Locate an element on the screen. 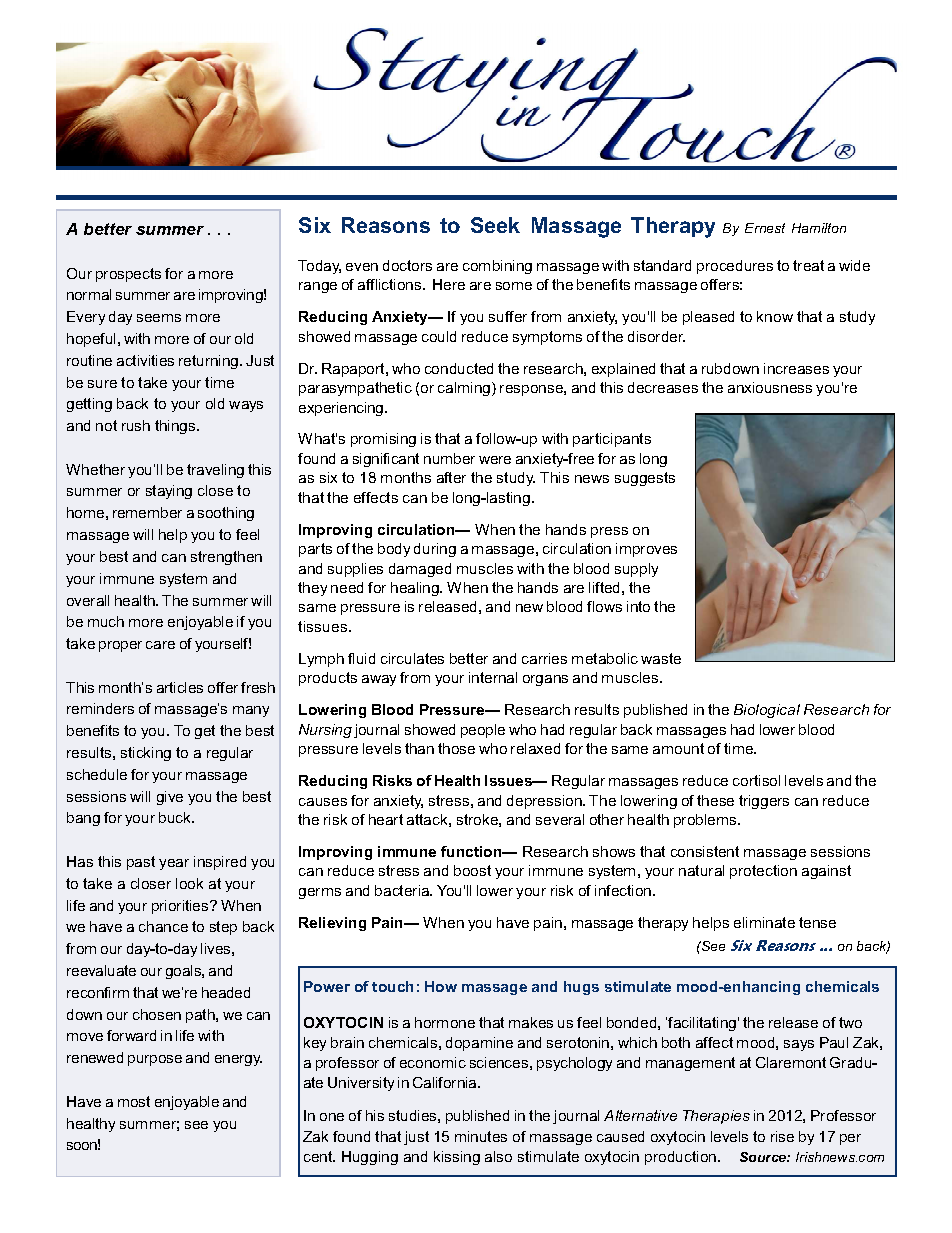 This screenshot has width=952, height=1233. minutes is located at coordinates (481, 1136).
